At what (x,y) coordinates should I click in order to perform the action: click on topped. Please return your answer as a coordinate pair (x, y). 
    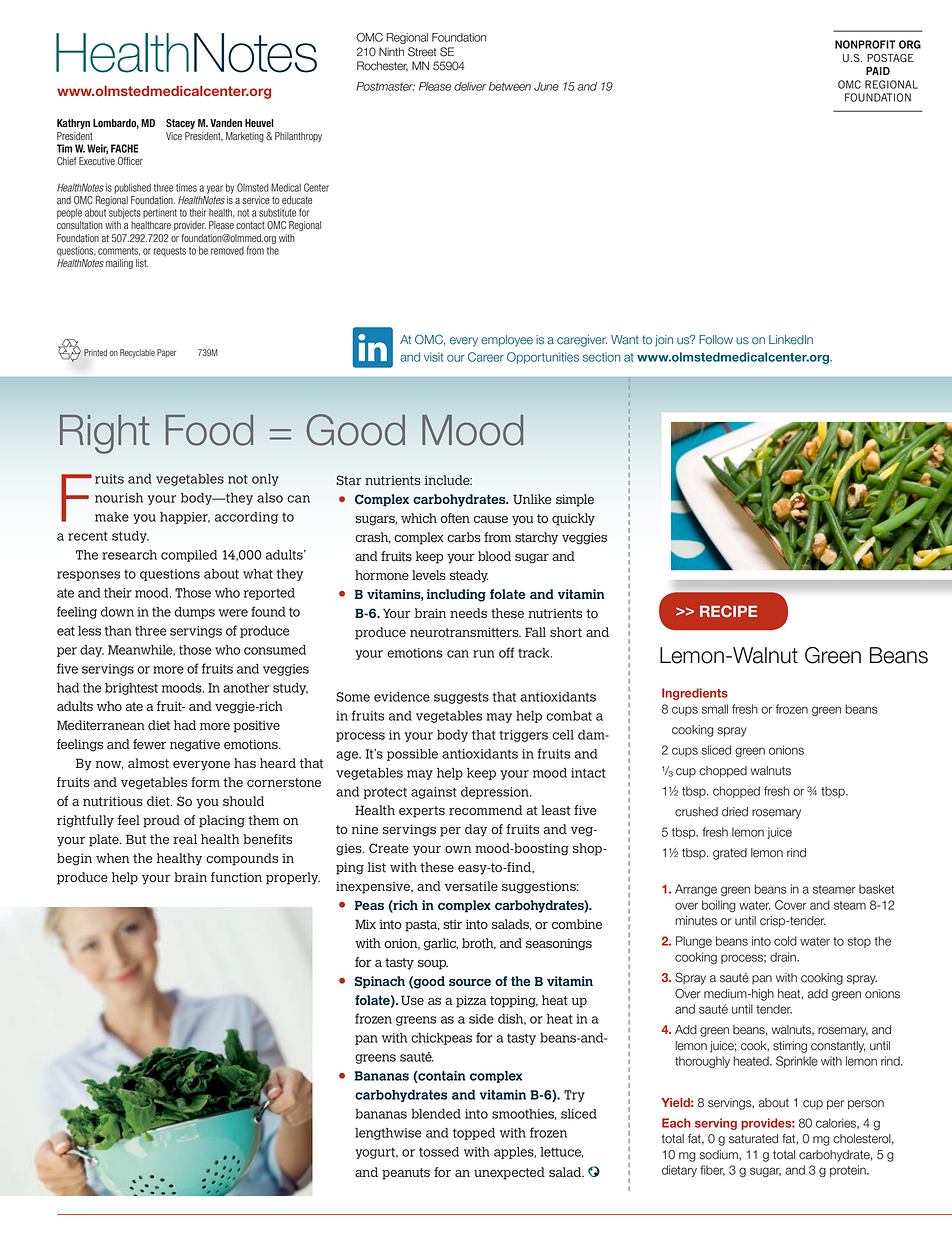
    Looking at the image, I should click on (474, 1134).
